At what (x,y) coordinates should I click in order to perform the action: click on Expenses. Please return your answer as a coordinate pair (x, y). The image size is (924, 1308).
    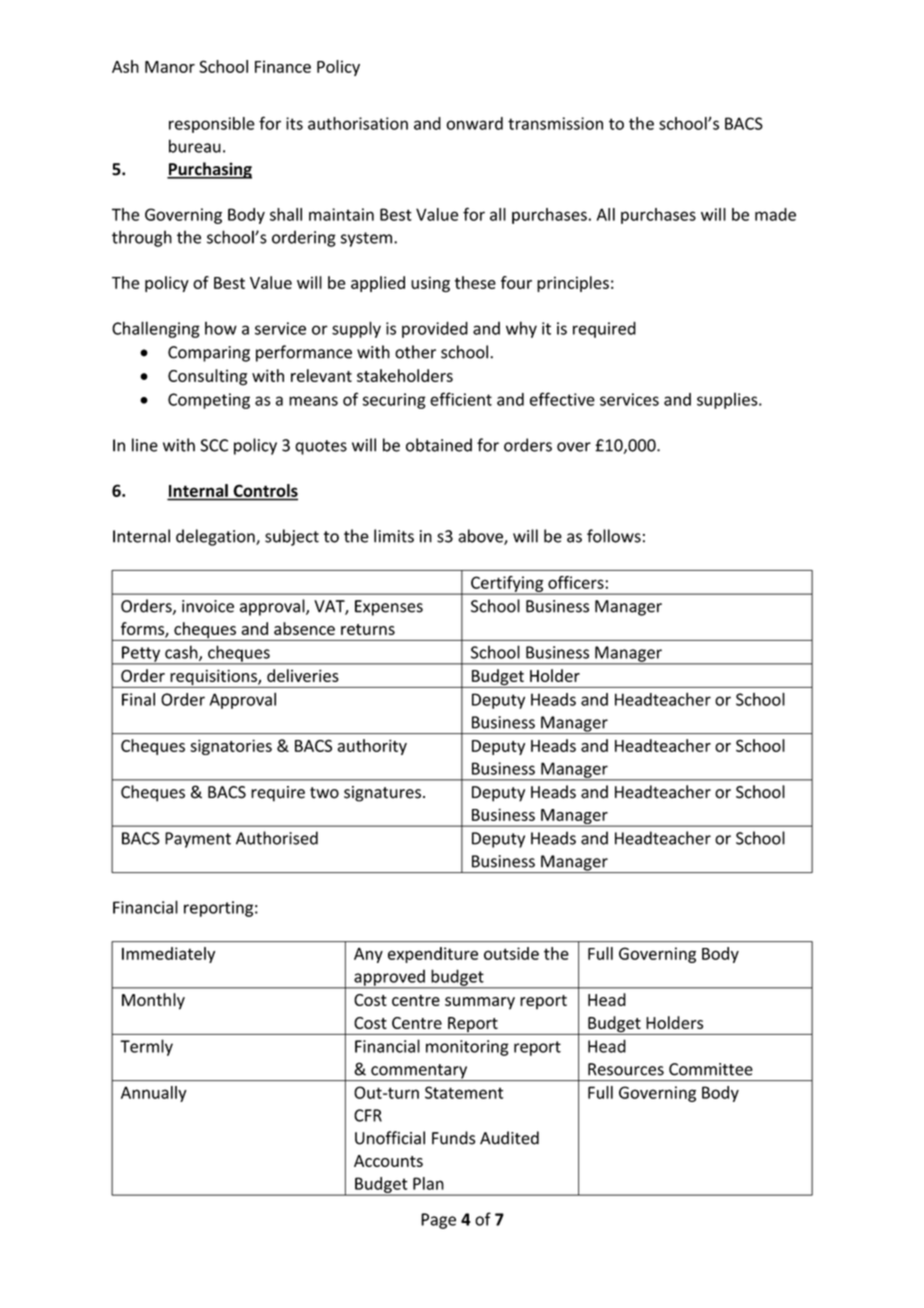
    Looking at the image, I should click on (389, 608).
